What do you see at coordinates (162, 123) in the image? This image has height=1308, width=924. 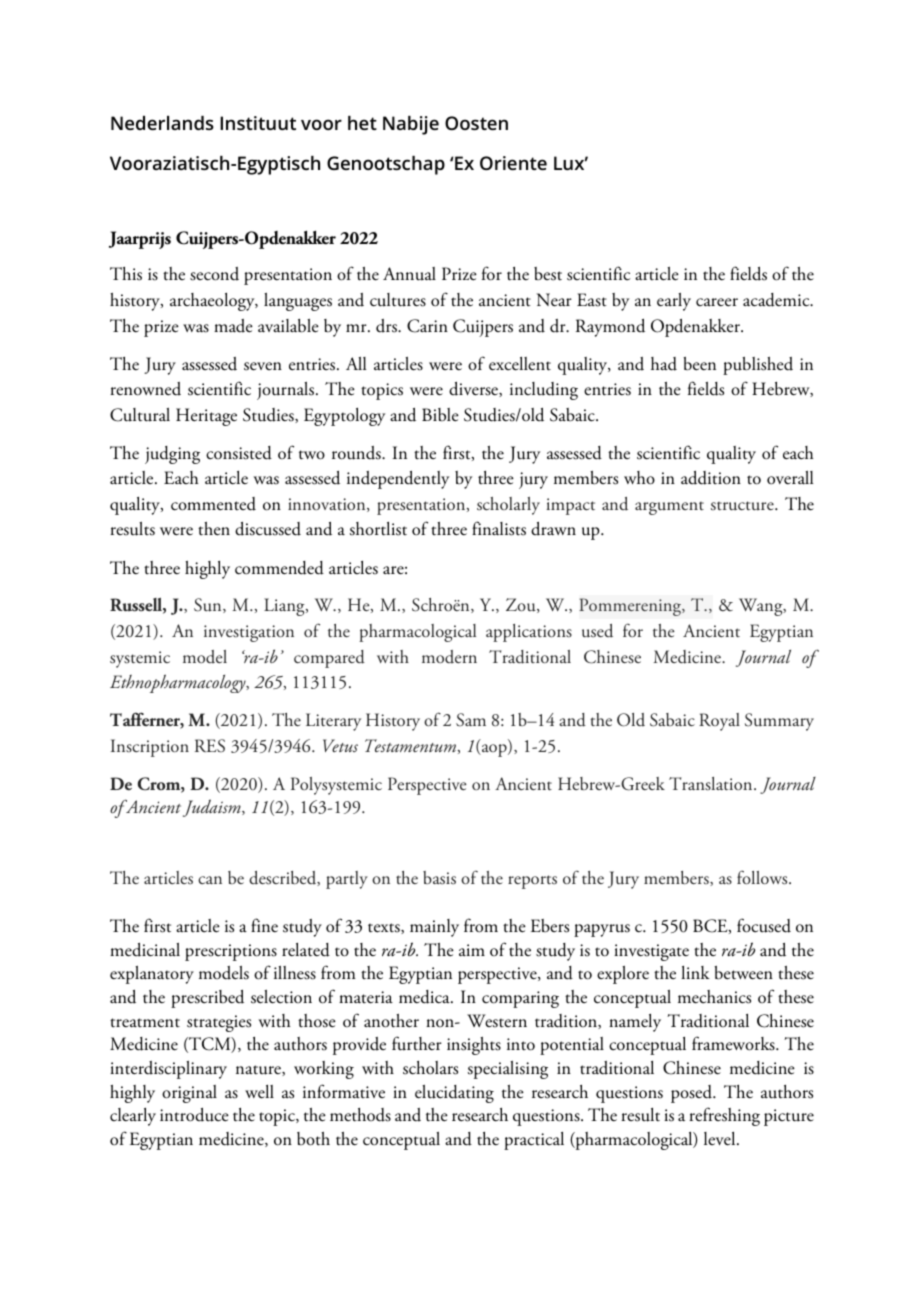 I see `Nederlands` at bounding box center [162, 123].
